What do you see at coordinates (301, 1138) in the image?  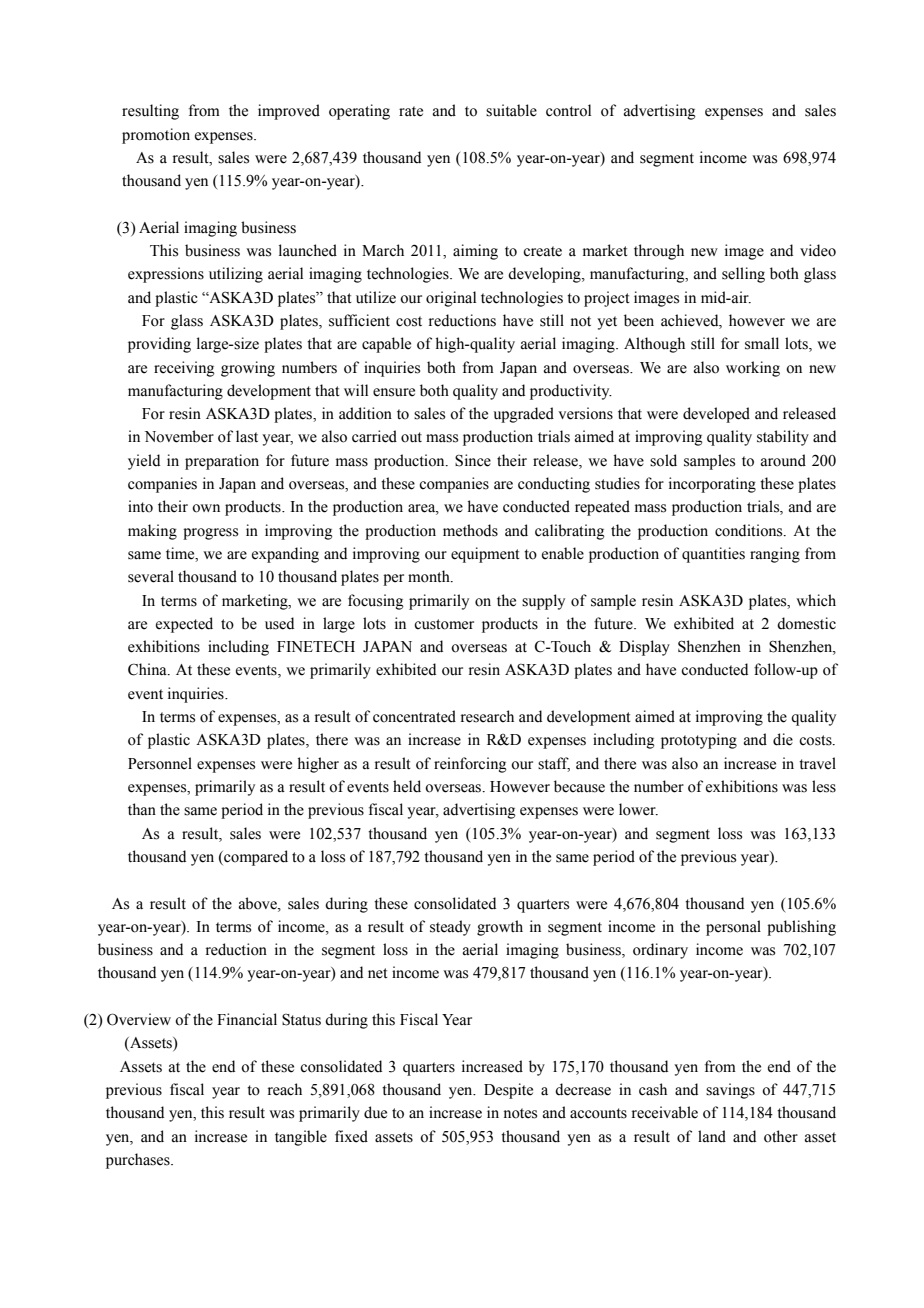 I see `tangible` at bounding box center [301, 1138].
